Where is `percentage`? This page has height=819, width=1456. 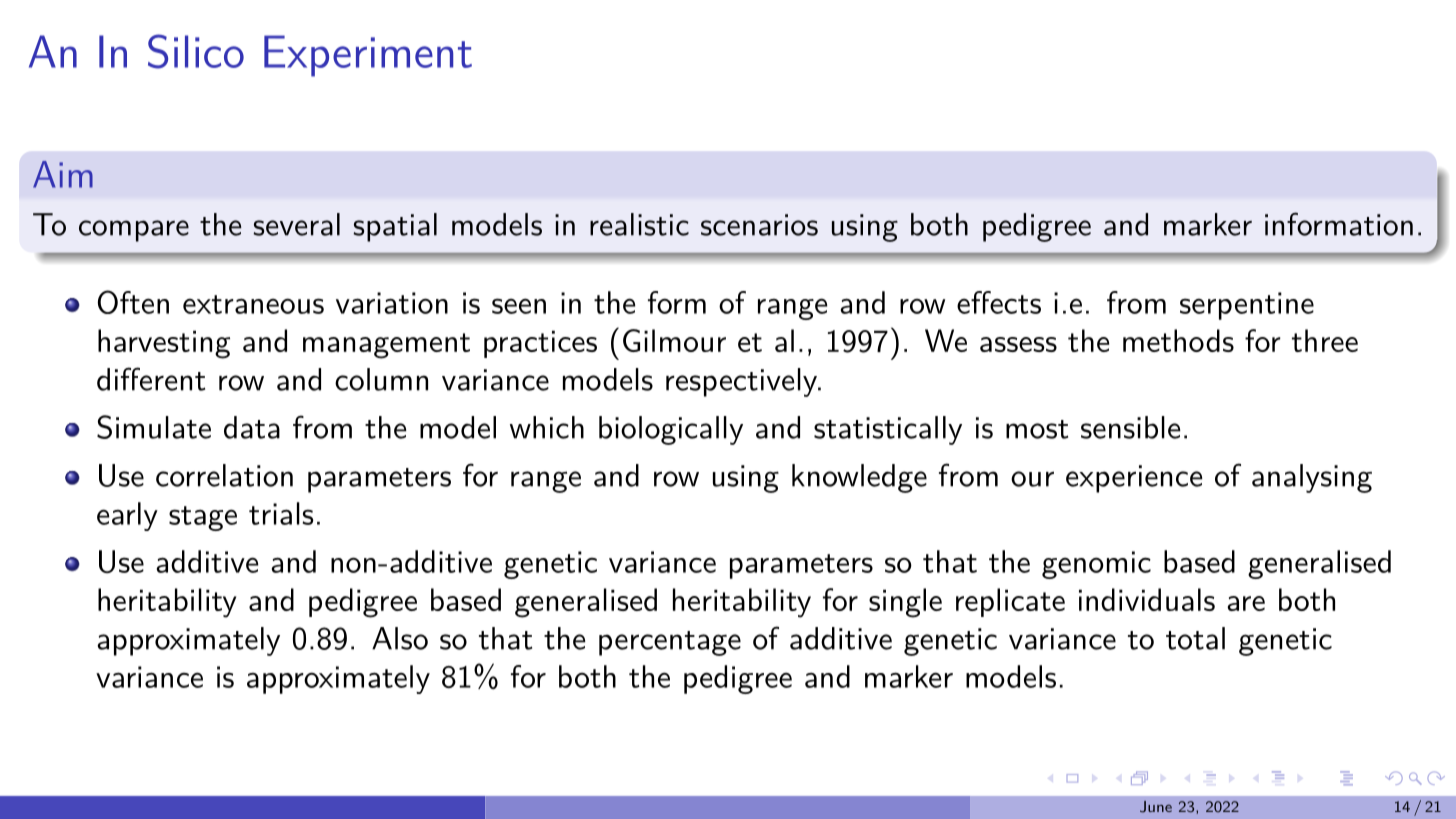 percentage is located at coordinates (670, 643).
